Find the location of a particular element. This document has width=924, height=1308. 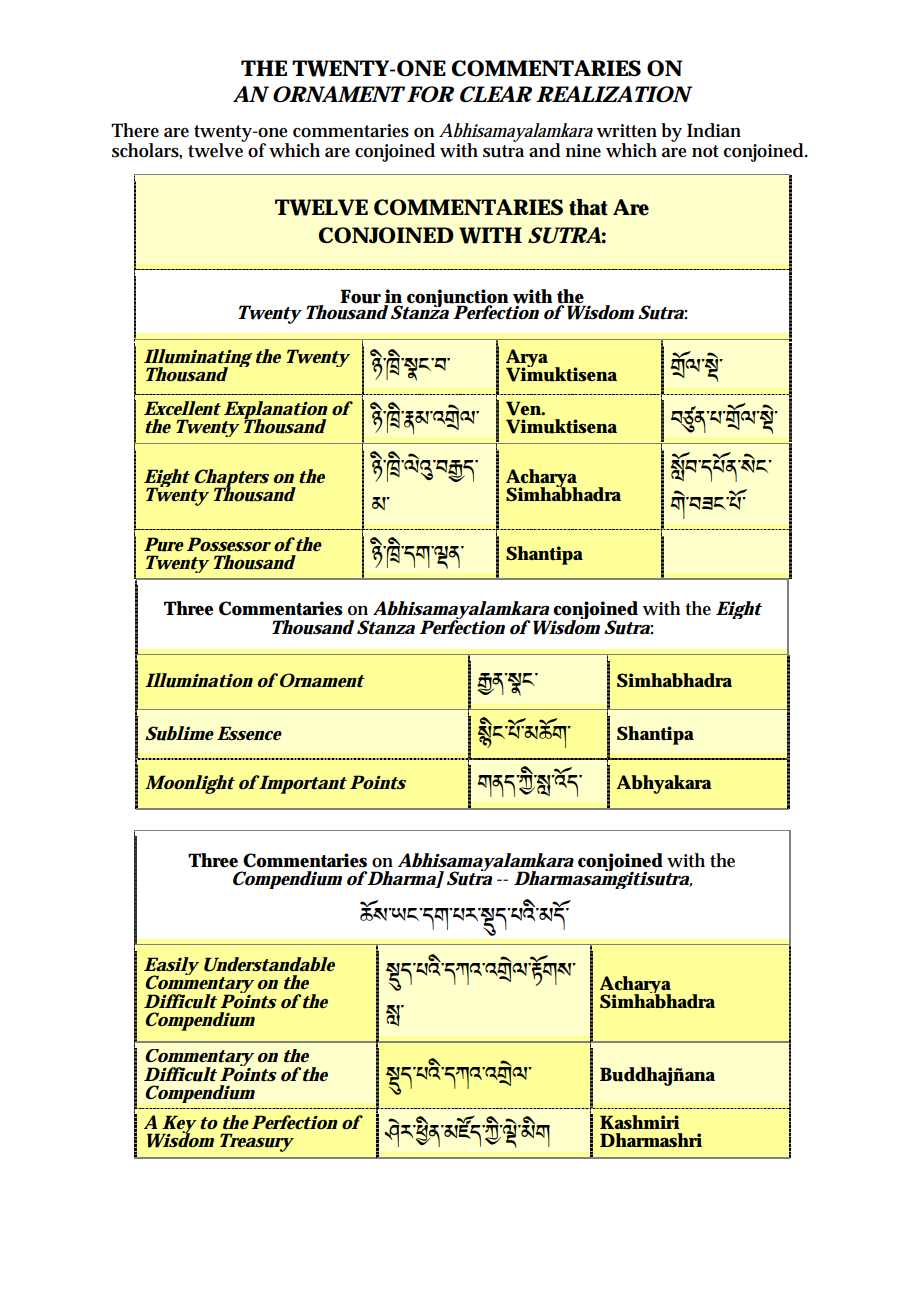

Illuminating is located at coordinates (198, 359).
